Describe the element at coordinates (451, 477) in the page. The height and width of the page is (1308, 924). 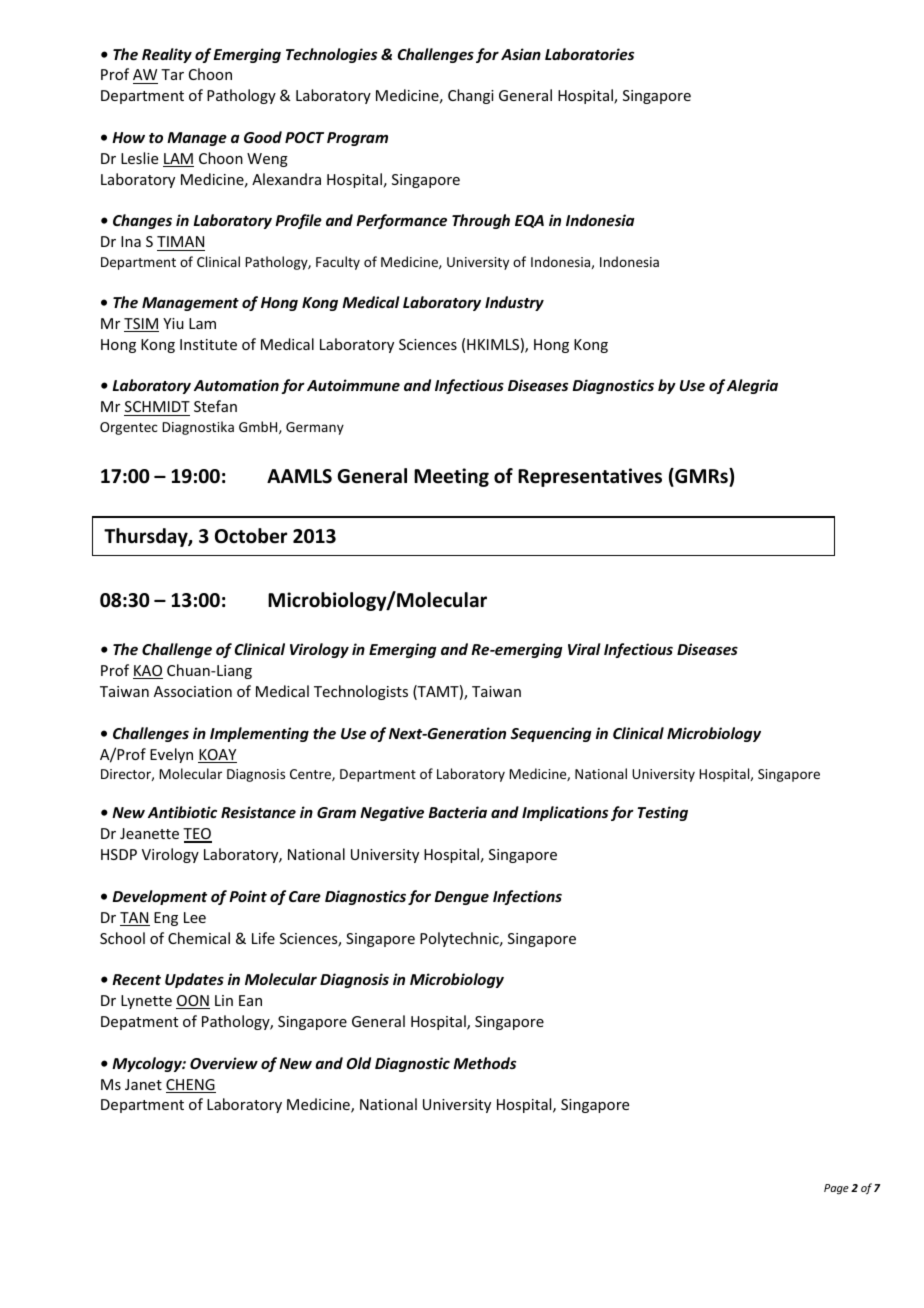
I see `Meeting` at that location.
